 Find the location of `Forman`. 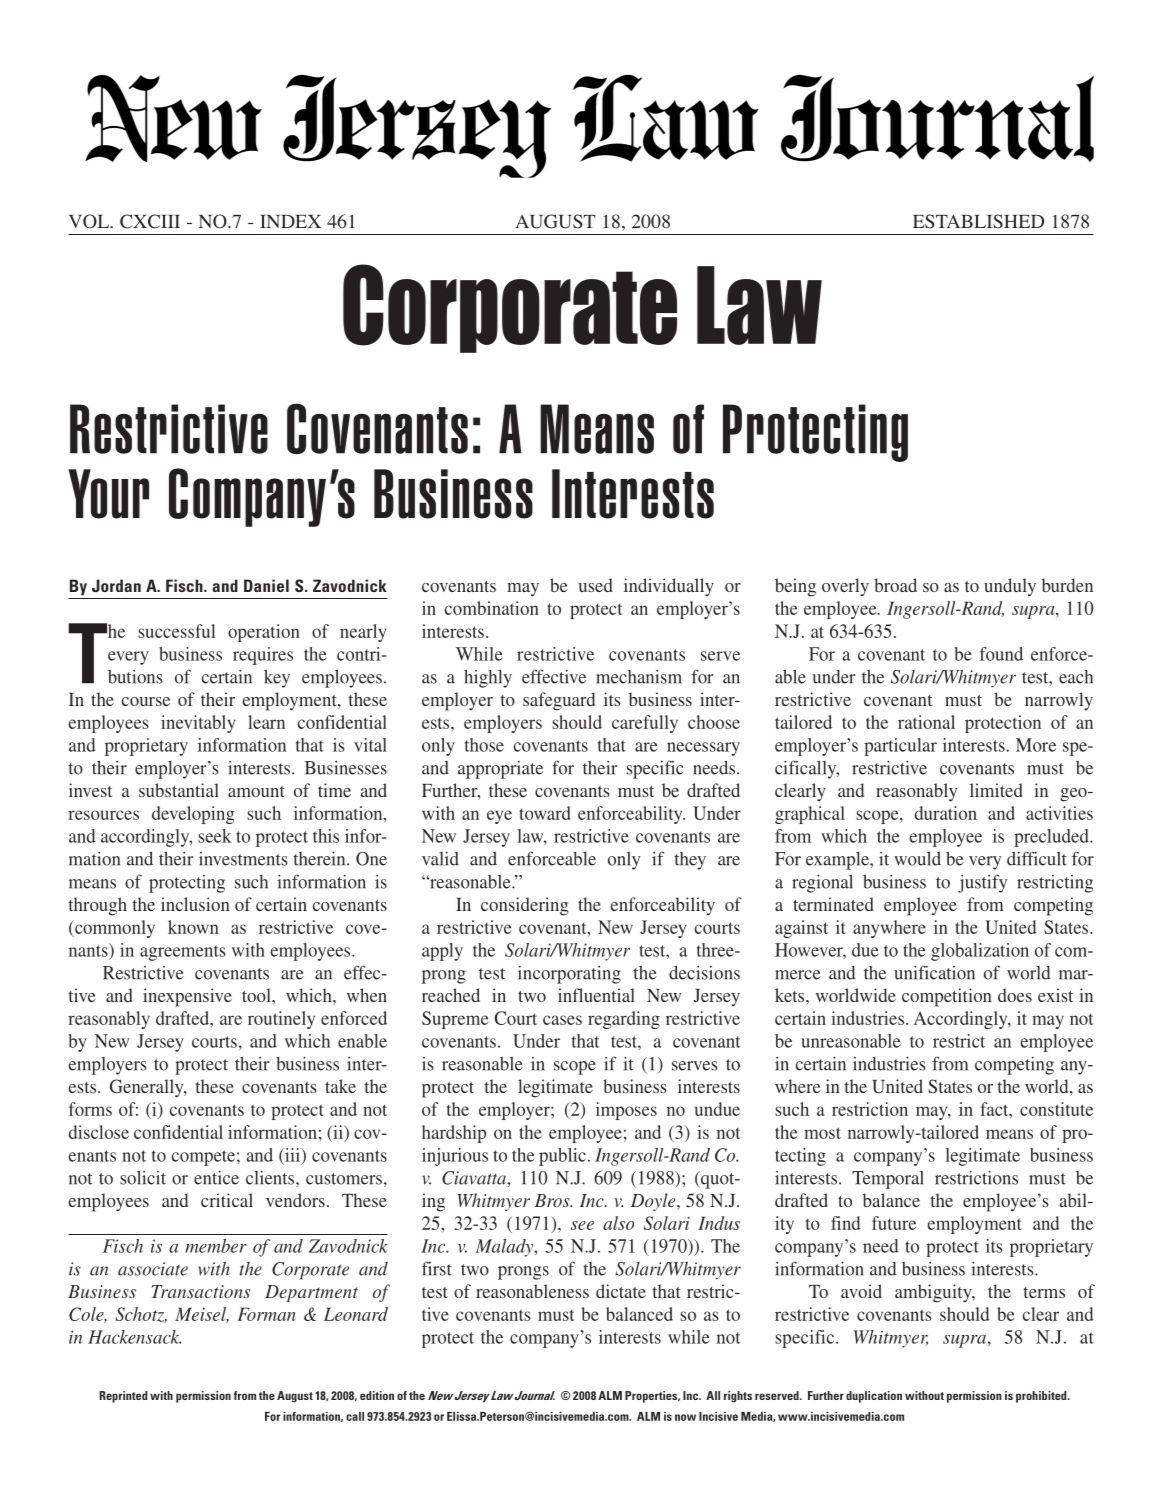

Forman is located at coordinates (266, 1314).
